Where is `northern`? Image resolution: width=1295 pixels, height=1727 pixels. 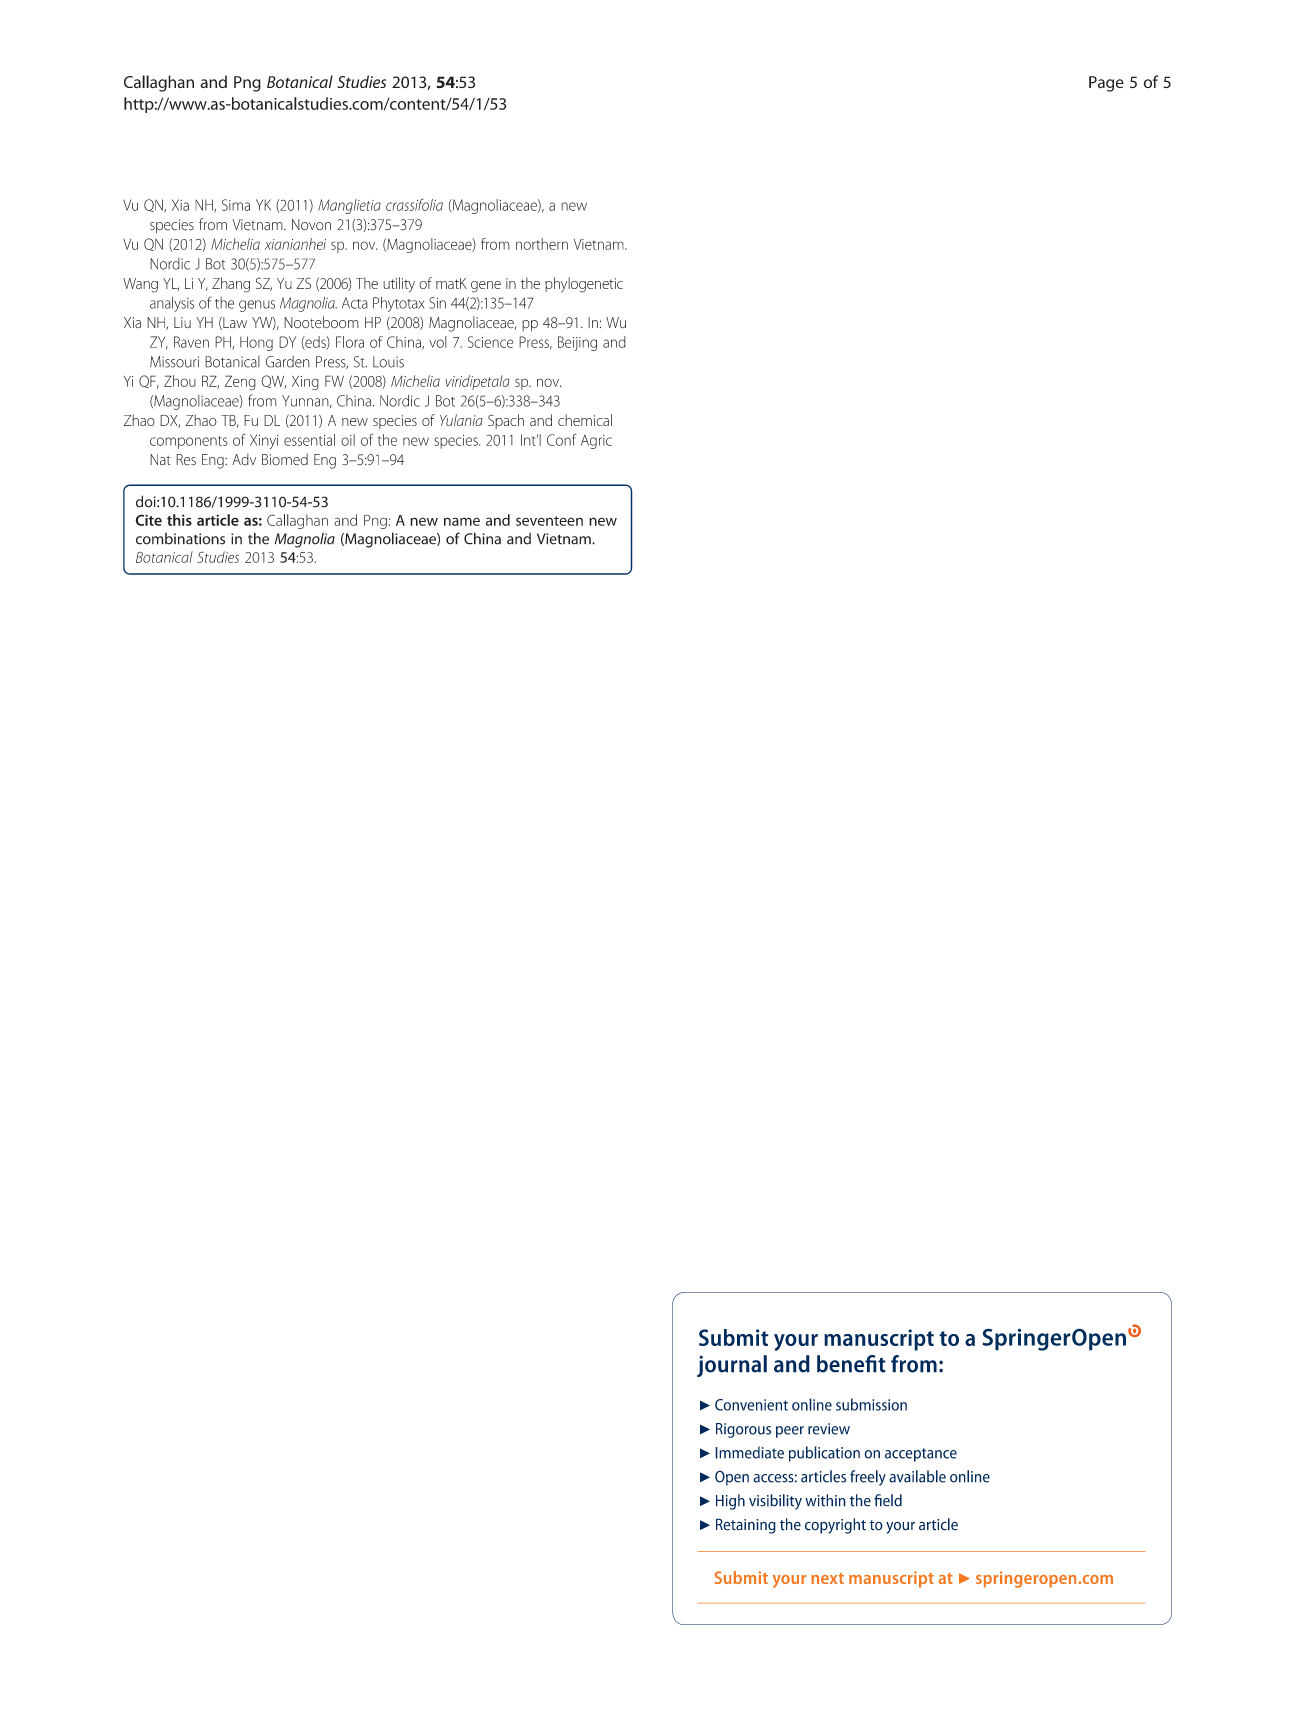 northern is located at coordinates (542, 244).
